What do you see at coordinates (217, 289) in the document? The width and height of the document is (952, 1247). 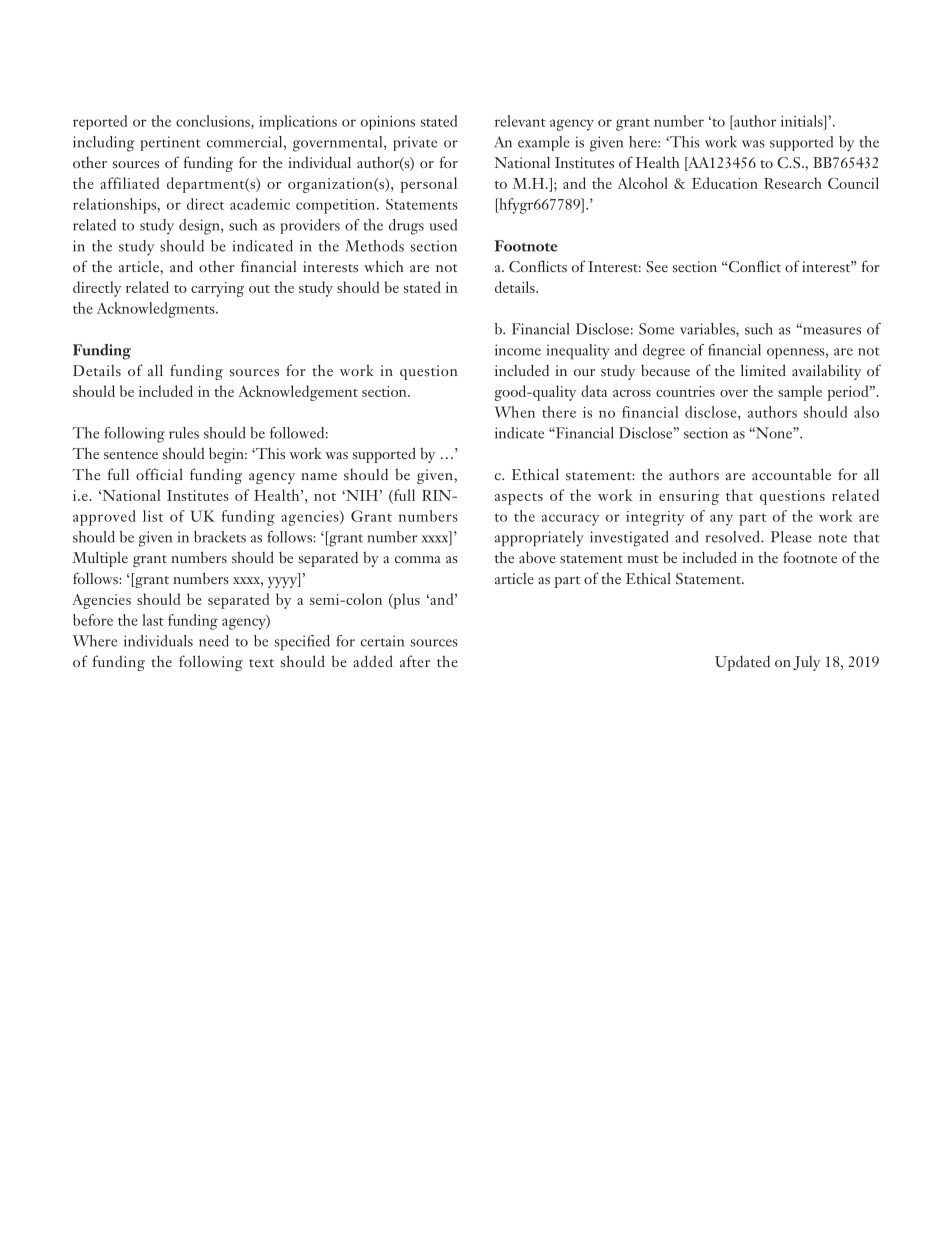 I see `carrying` at bounding box center [217, 289].
